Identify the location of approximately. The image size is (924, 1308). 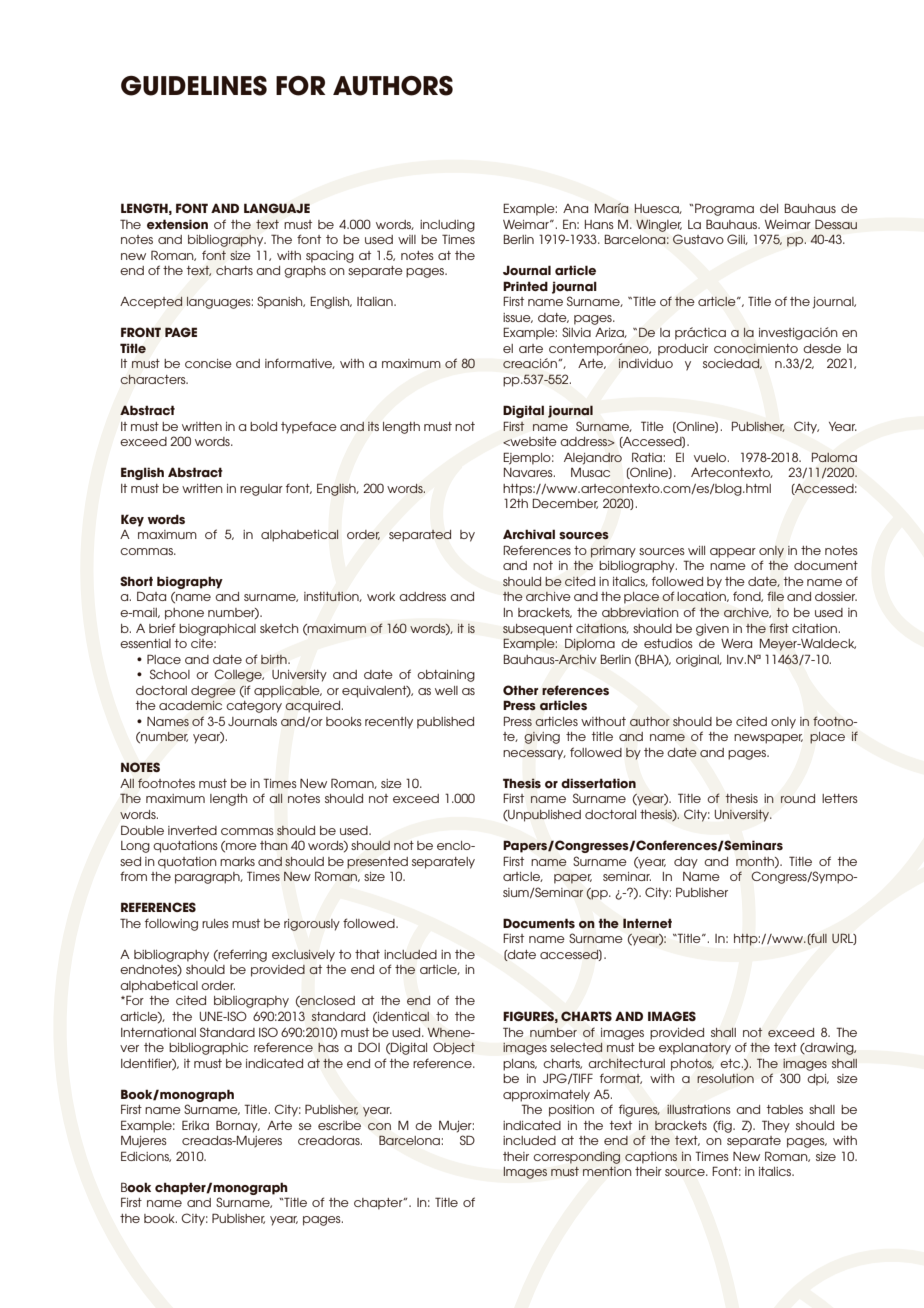
(546, 1096).
